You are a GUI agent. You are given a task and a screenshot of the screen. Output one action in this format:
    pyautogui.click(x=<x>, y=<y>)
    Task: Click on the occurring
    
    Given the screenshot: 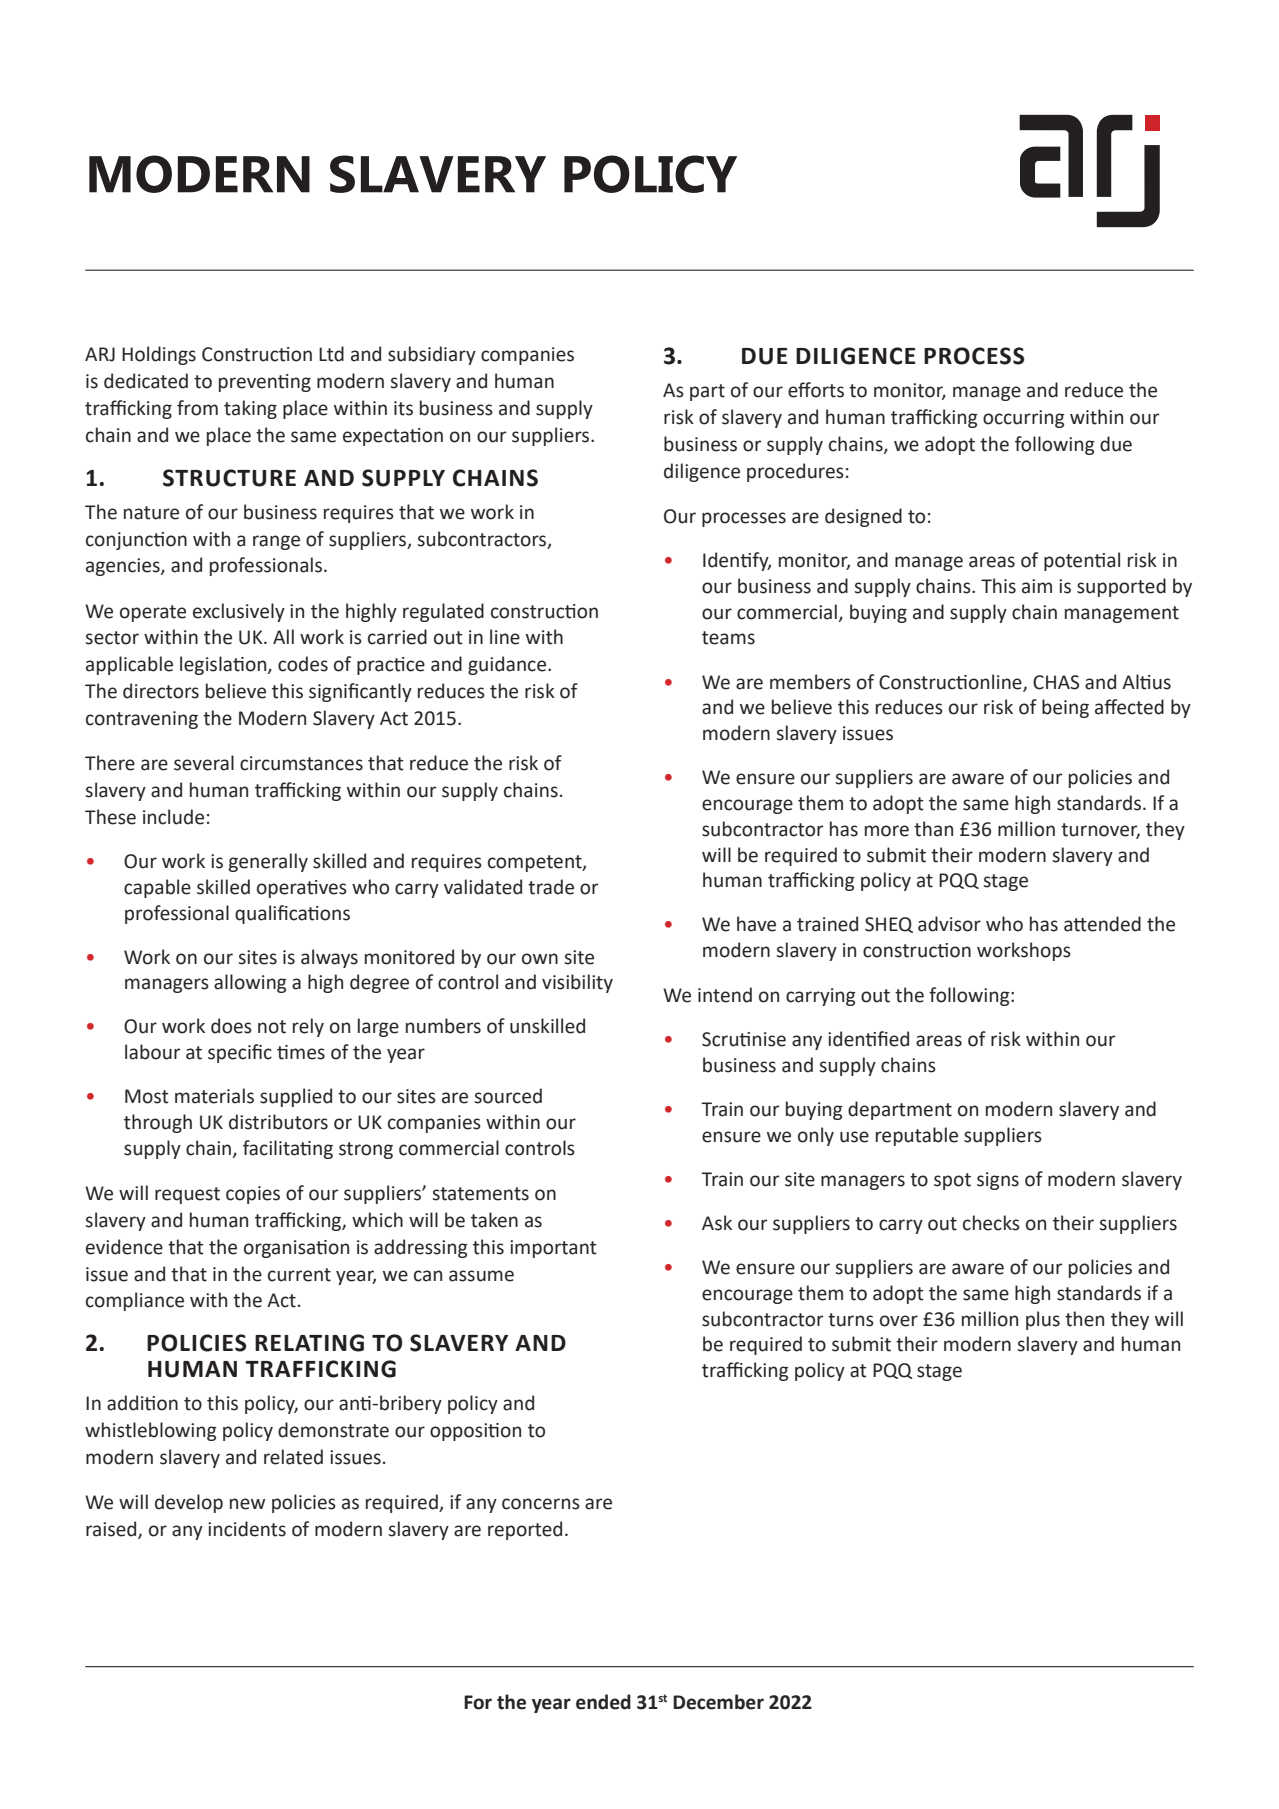 What is the action you would take?
    pyautogui.click(x=1024, y=419)
